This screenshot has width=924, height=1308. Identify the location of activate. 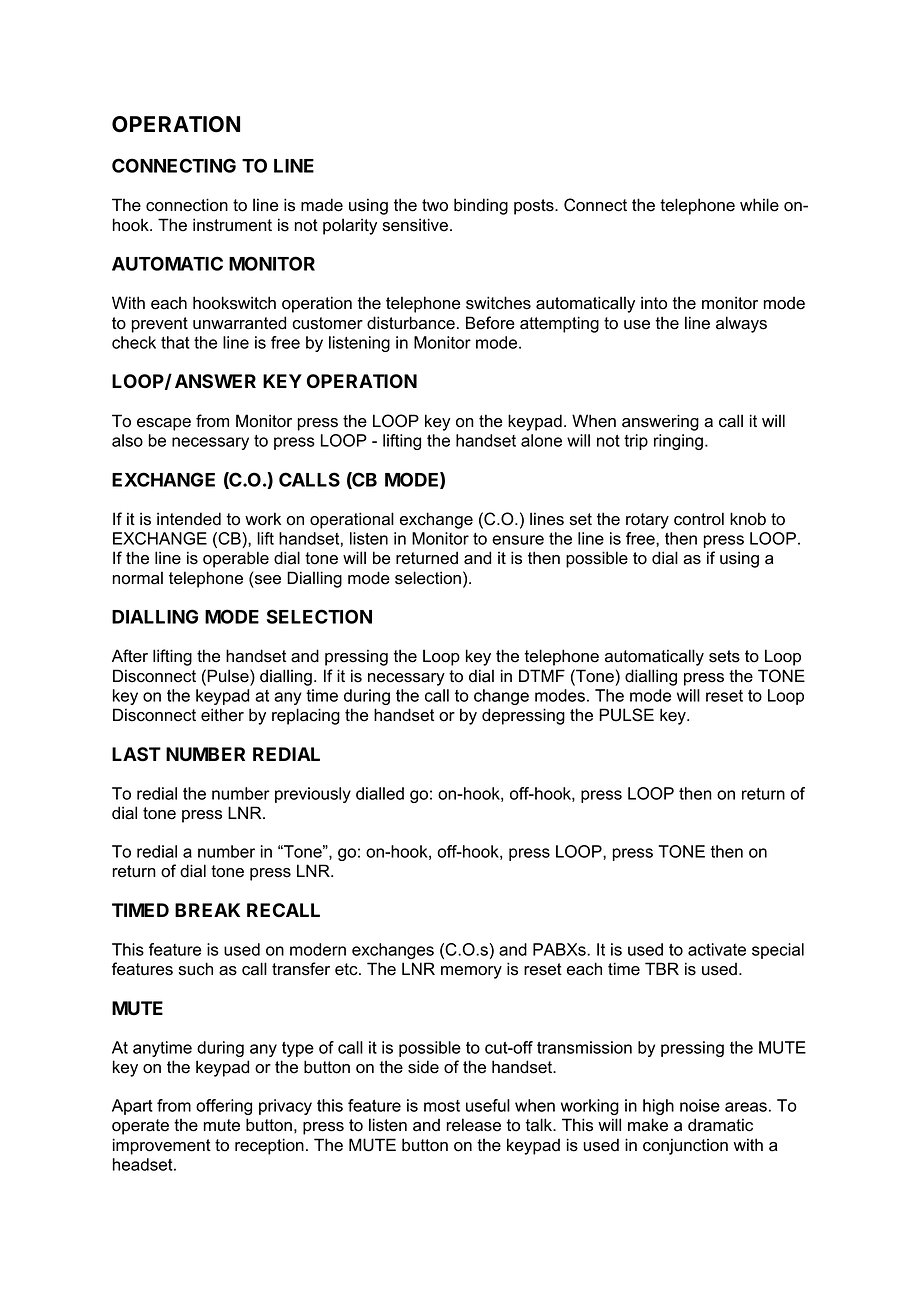
(717, 949).
